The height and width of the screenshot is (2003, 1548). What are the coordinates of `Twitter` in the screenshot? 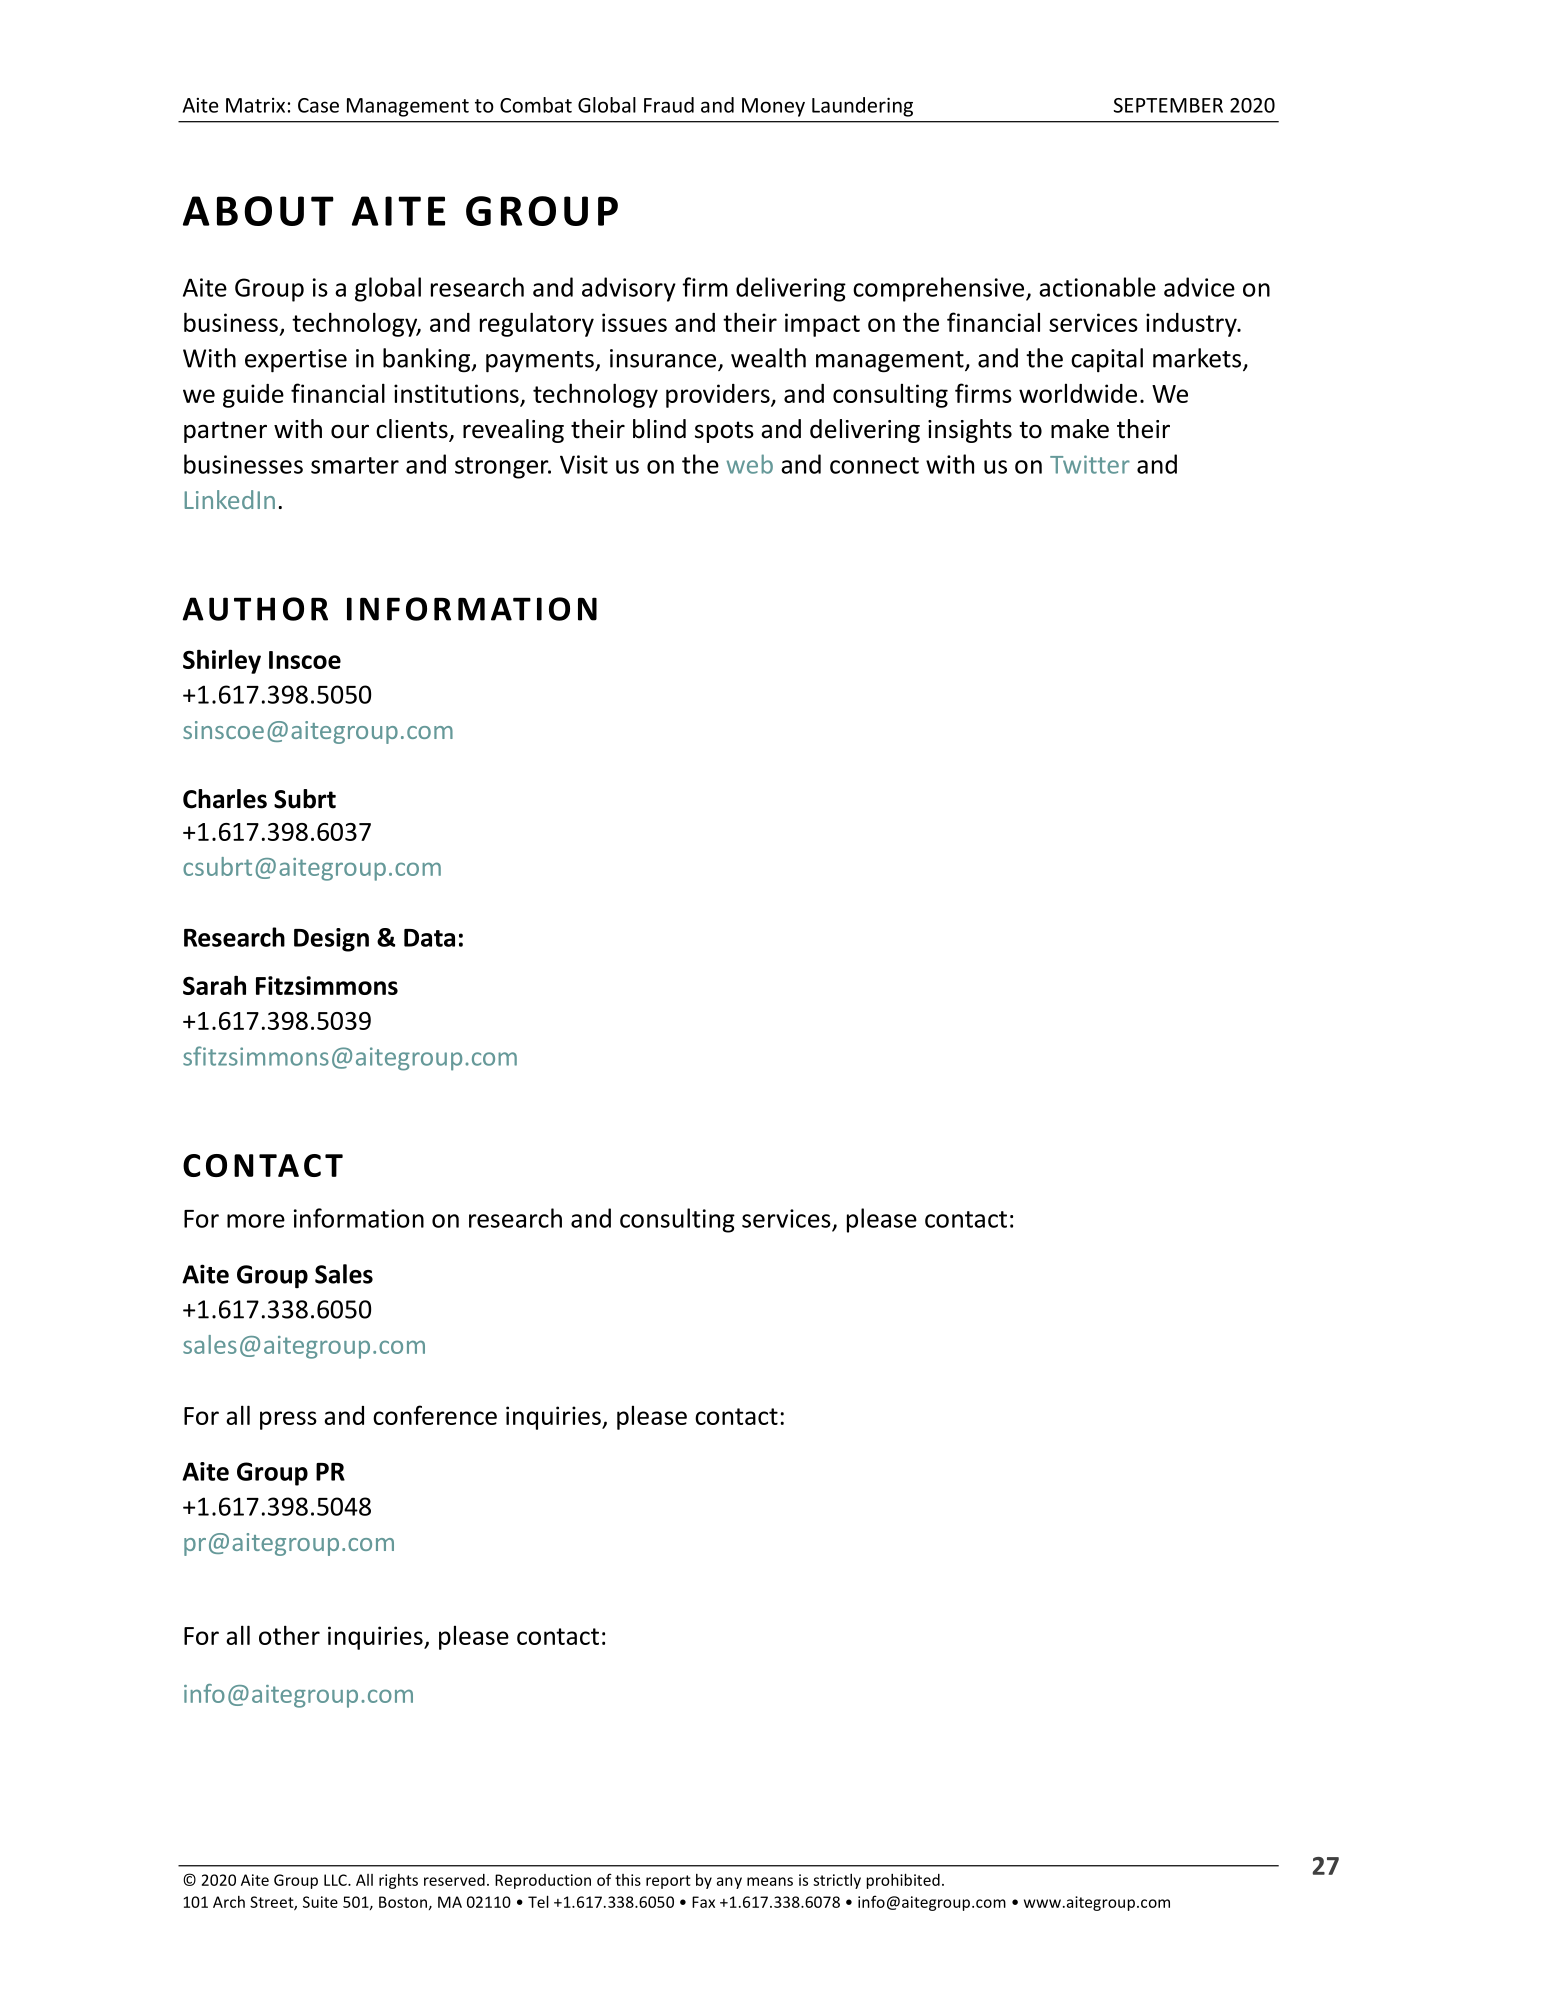 It's located at (1090, 464).
